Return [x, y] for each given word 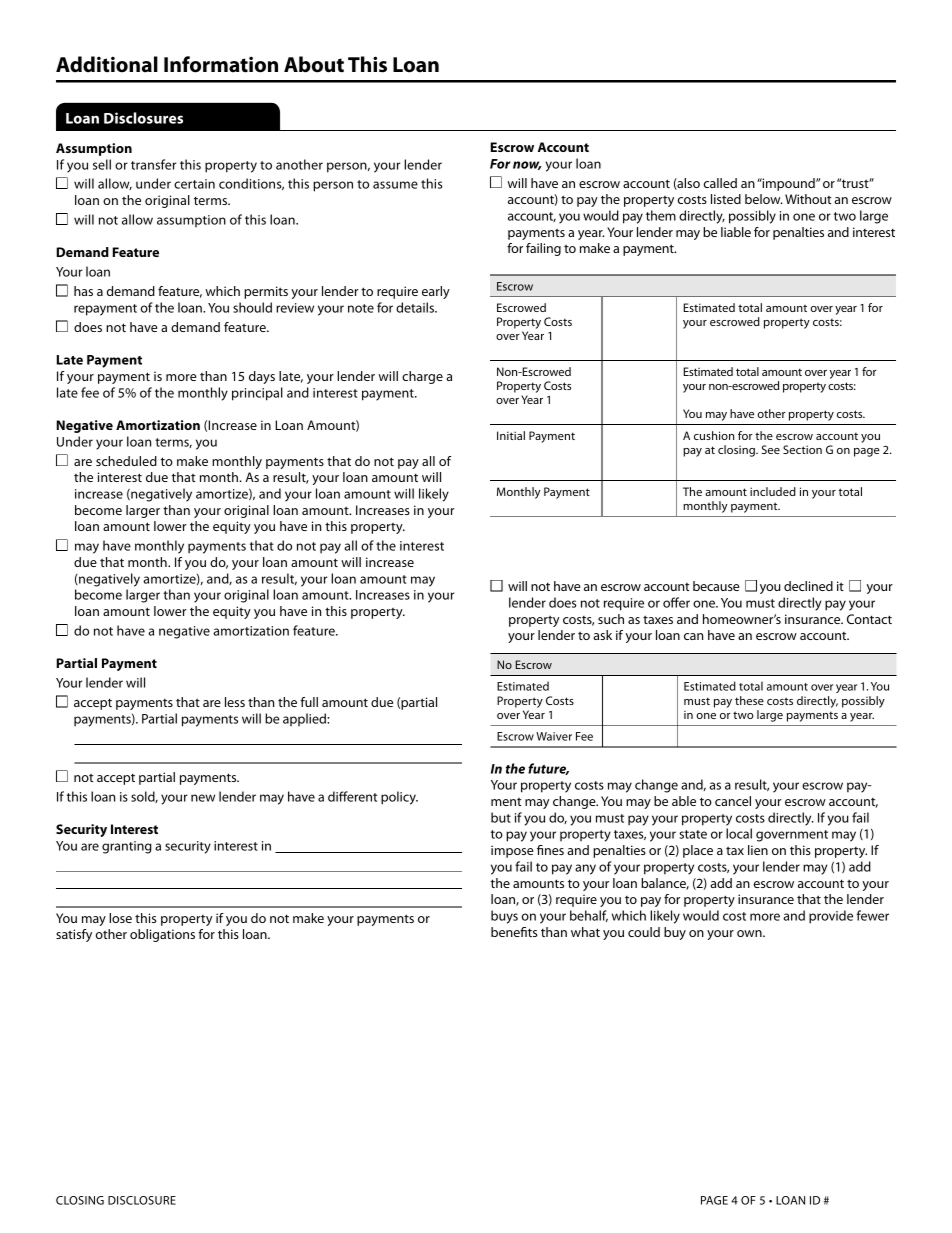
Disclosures [143, 118]
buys [504, 917]
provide [831, 917]
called [720, 183]
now [527, 165]
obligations [162, 935]
